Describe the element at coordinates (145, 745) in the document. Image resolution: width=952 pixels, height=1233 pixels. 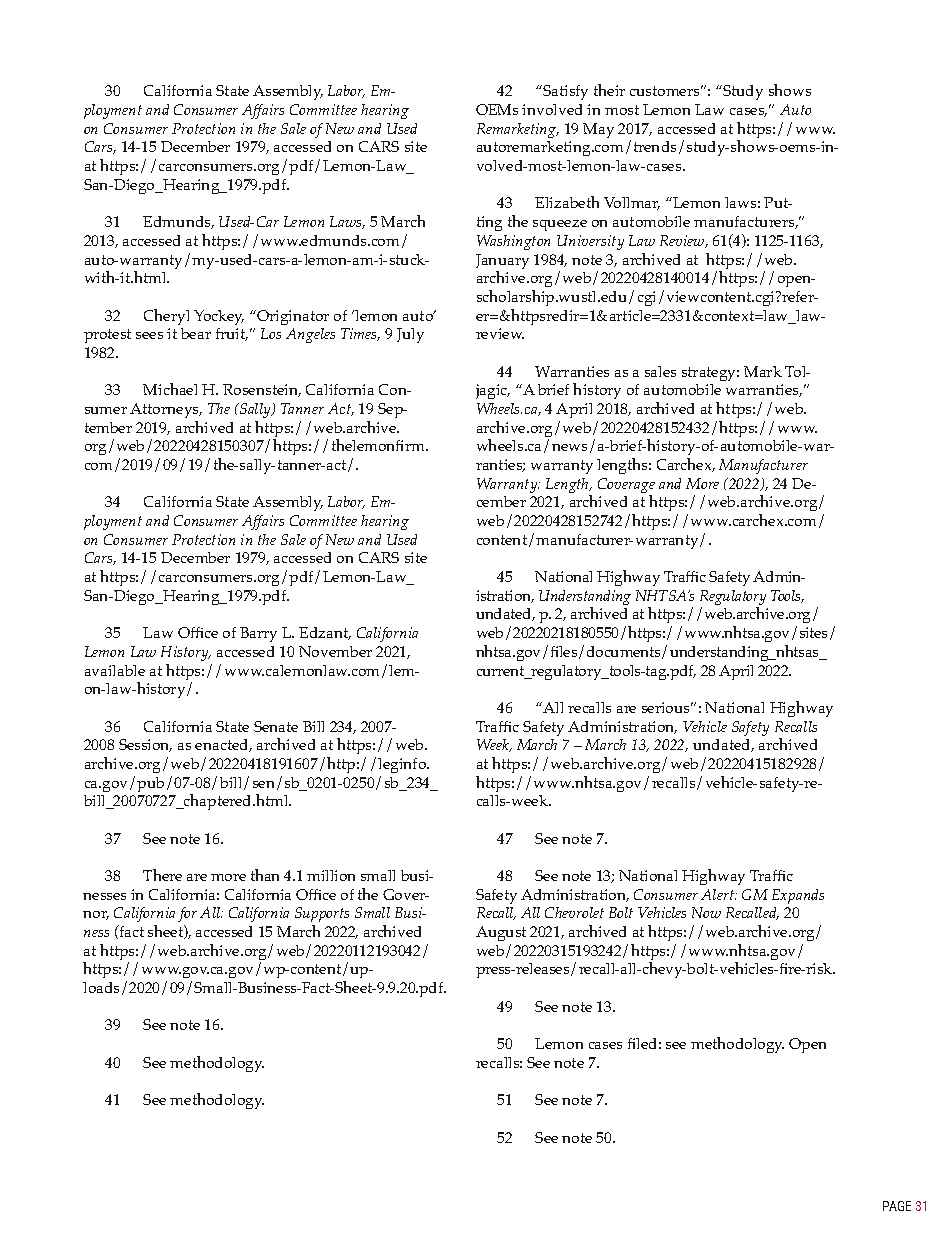
I see `Session` at that location.
